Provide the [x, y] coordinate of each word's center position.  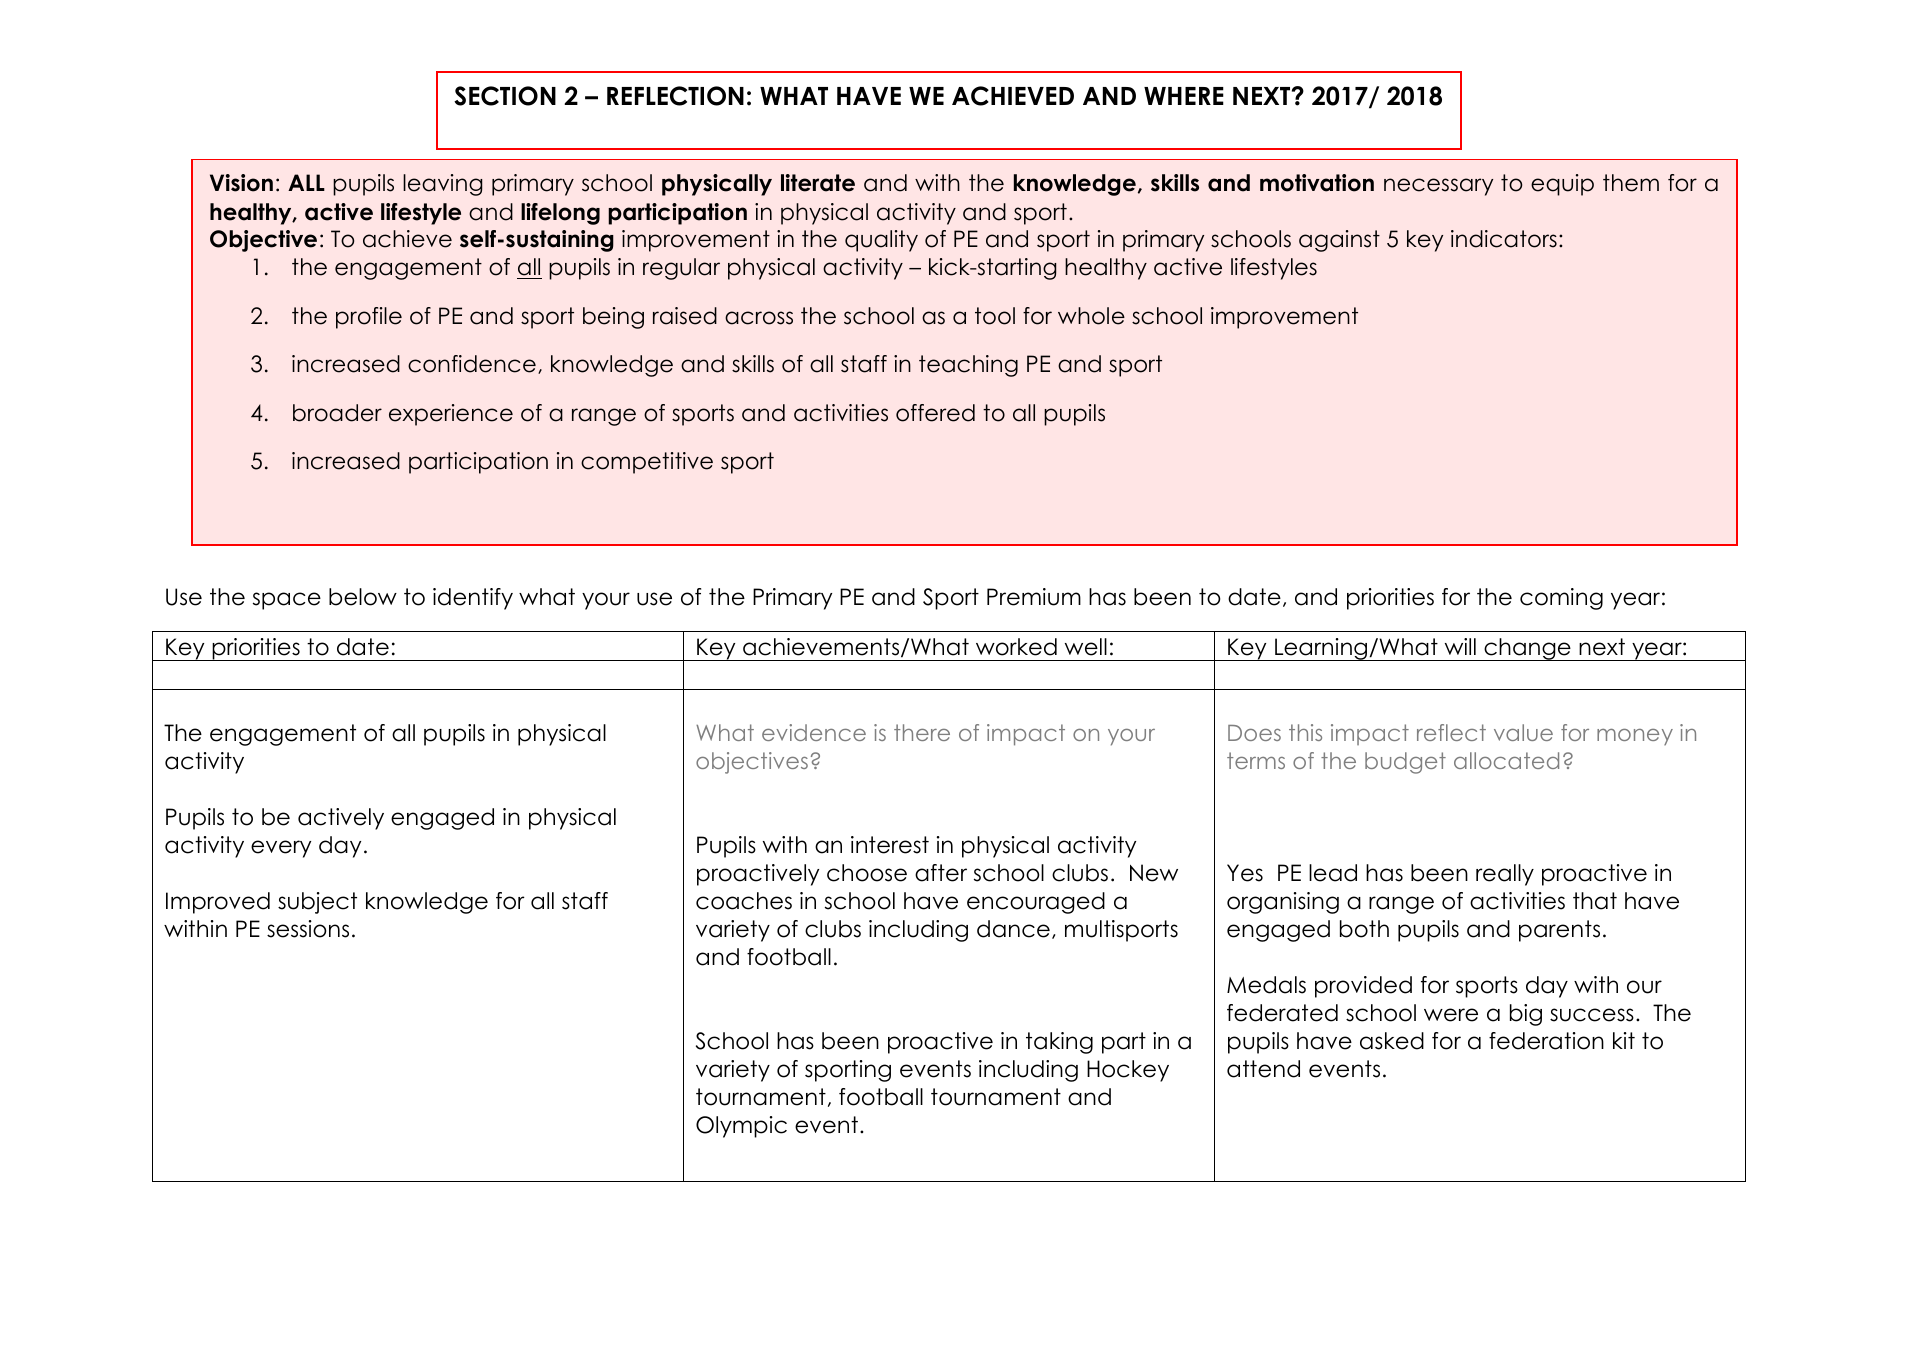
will [1460, 646]
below [363, 597]
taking [1059, 1043]
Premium [1034, 597]
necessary [1438, 187]
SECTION [505, 96]
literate [818, 183]
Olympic [741, 1127]
